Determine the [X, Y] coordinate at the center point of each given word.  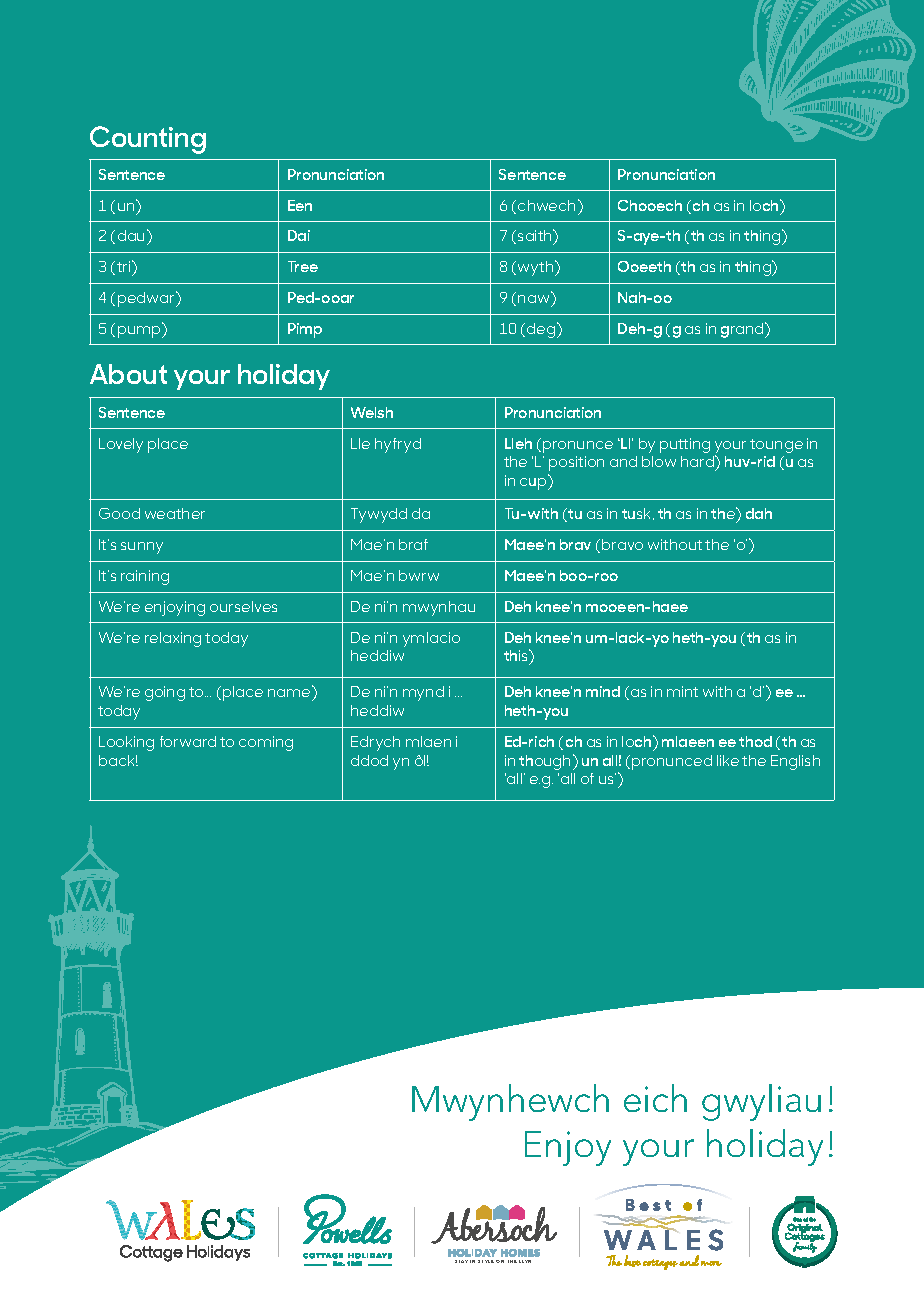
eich [655, 1098]
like [728, 760]
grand [743, 330]
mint [682, 691]
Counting [148, 140]
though [546, 762]
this [517, 656]
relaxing [173, 639]
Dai [299, 235]
